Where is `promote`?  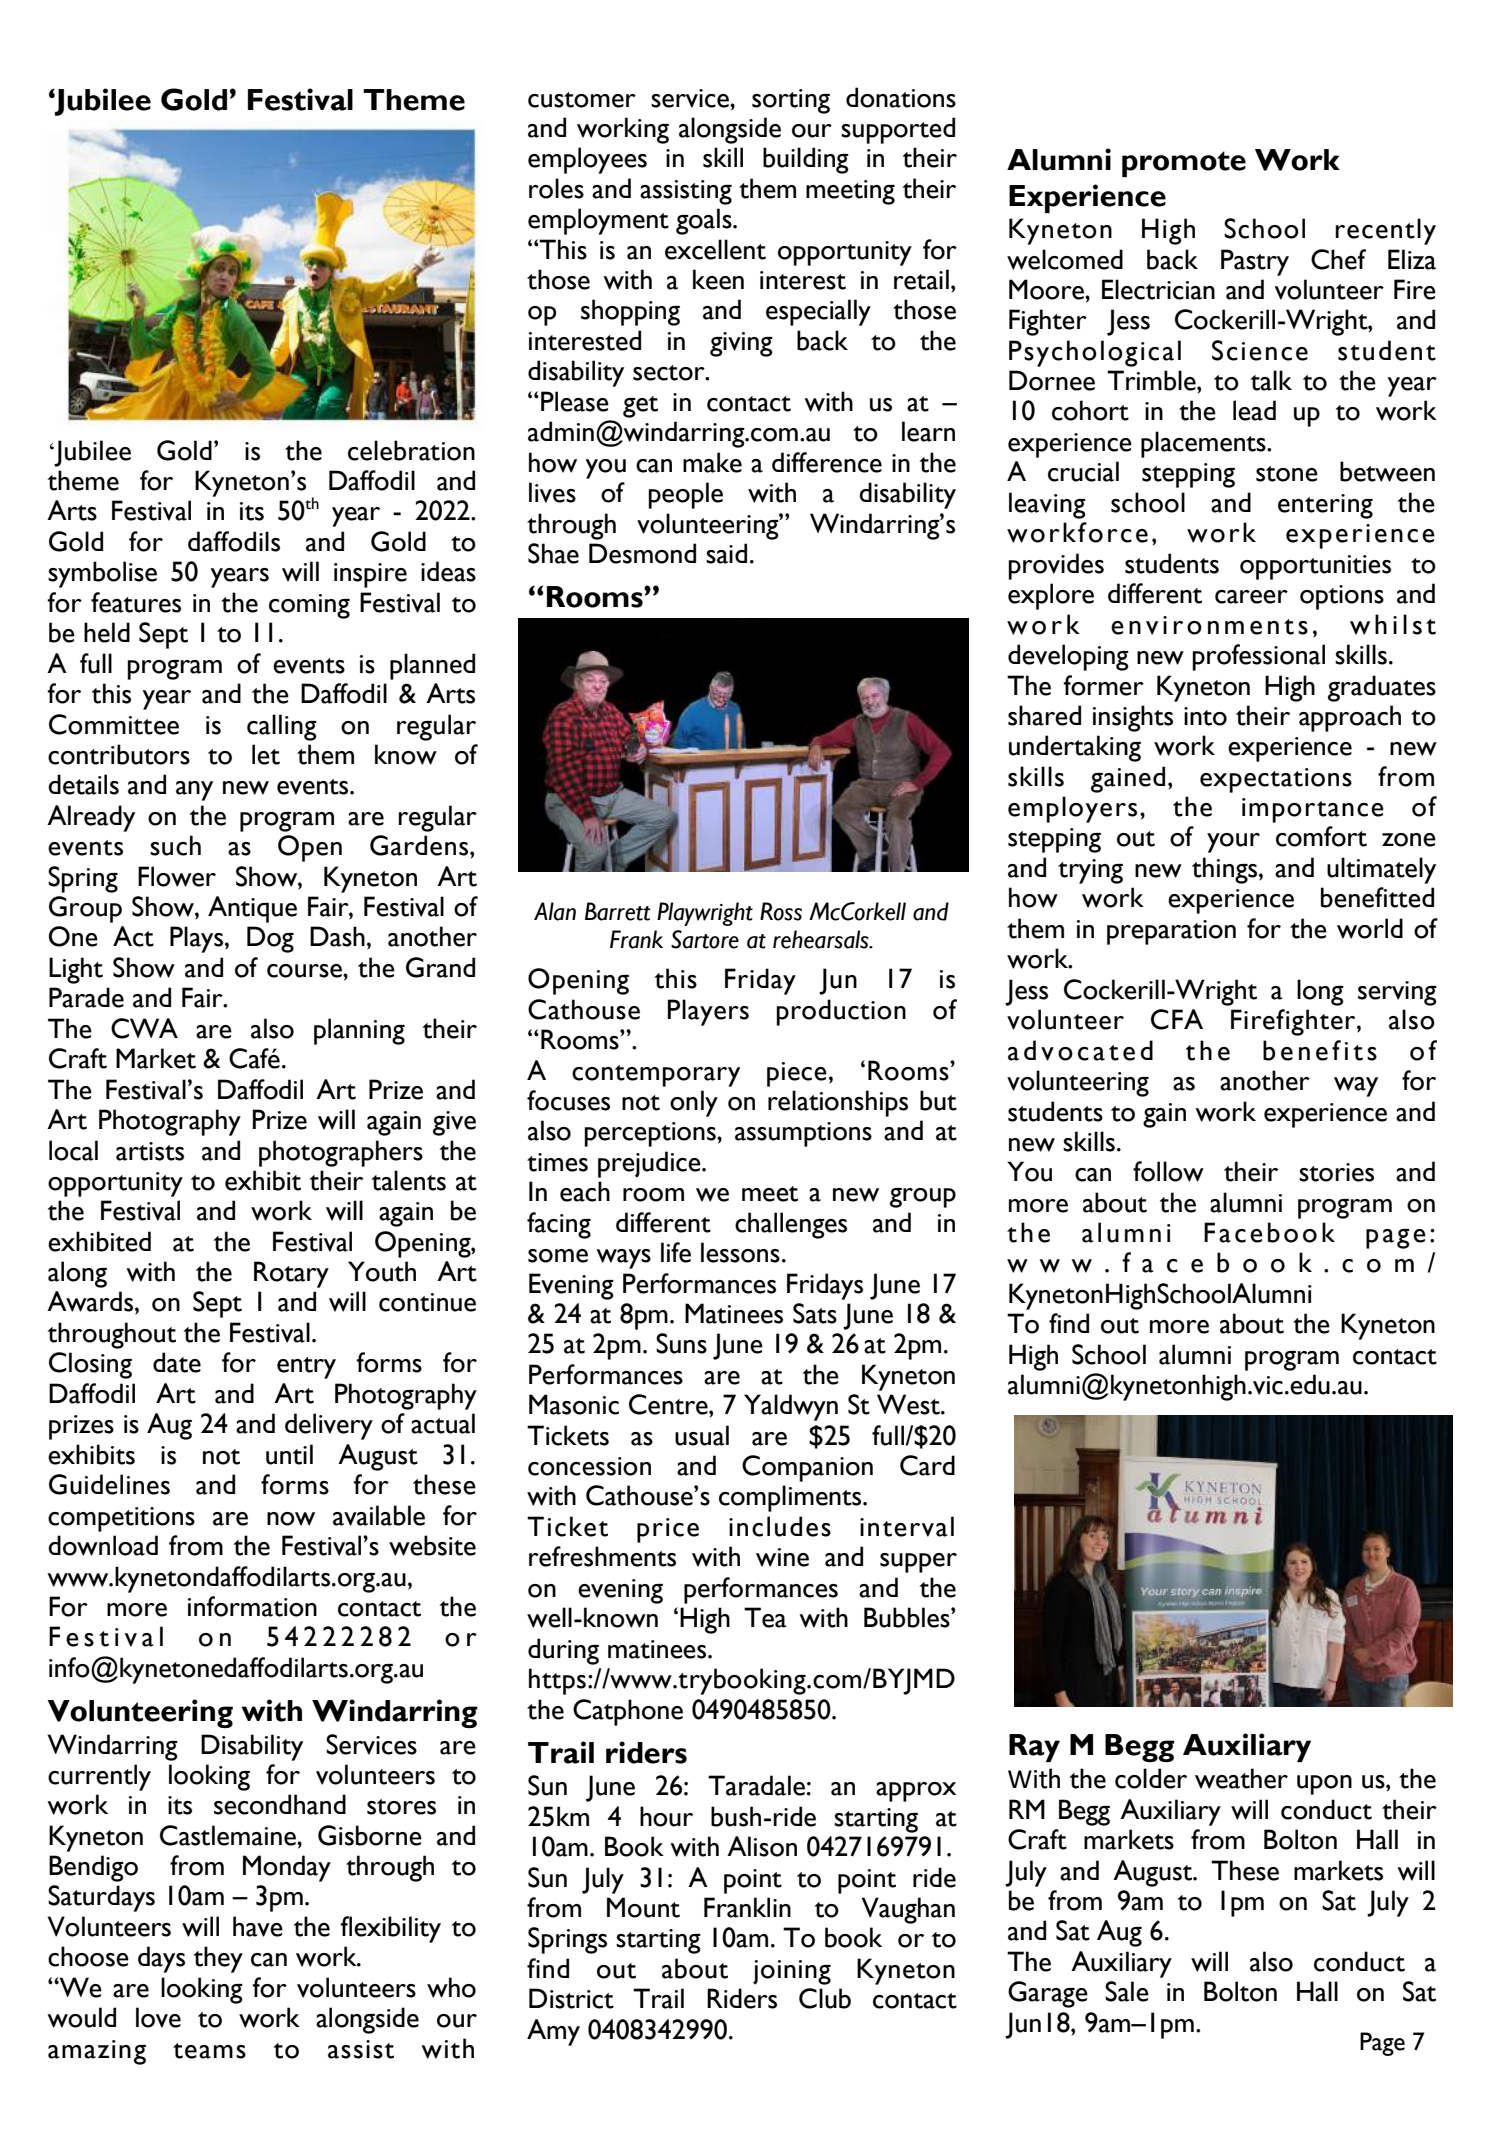 promote is located at coordinates (1184, 164).
